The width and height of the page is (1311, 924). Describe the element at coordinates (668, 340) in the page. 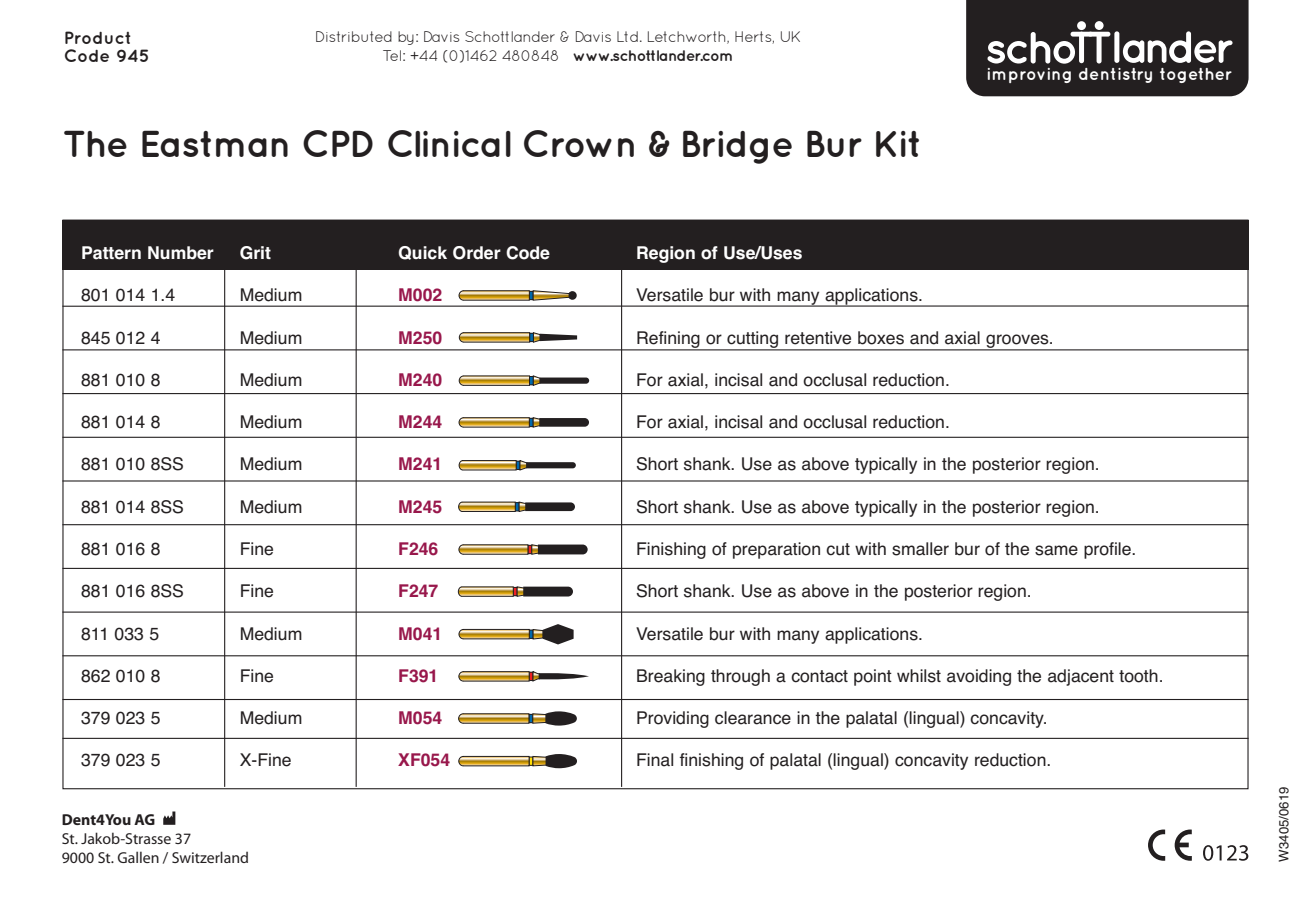

I see `Refining` at that location.
